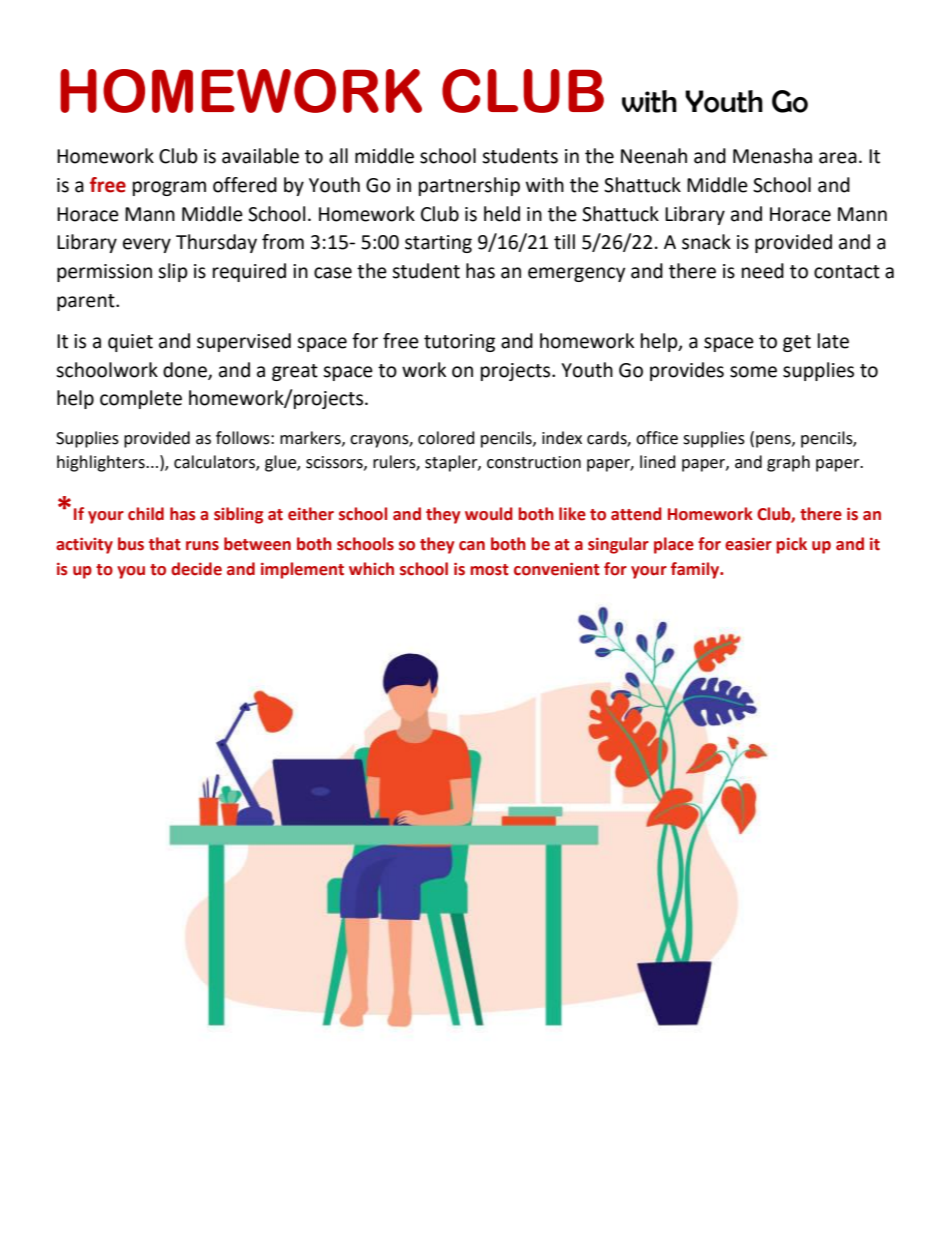 The height and width of the screenshot is (1233, 952). What do you see at coordinates (706, 242) in the screenshot?
I see `snack` at bounding box center [706, 242].
